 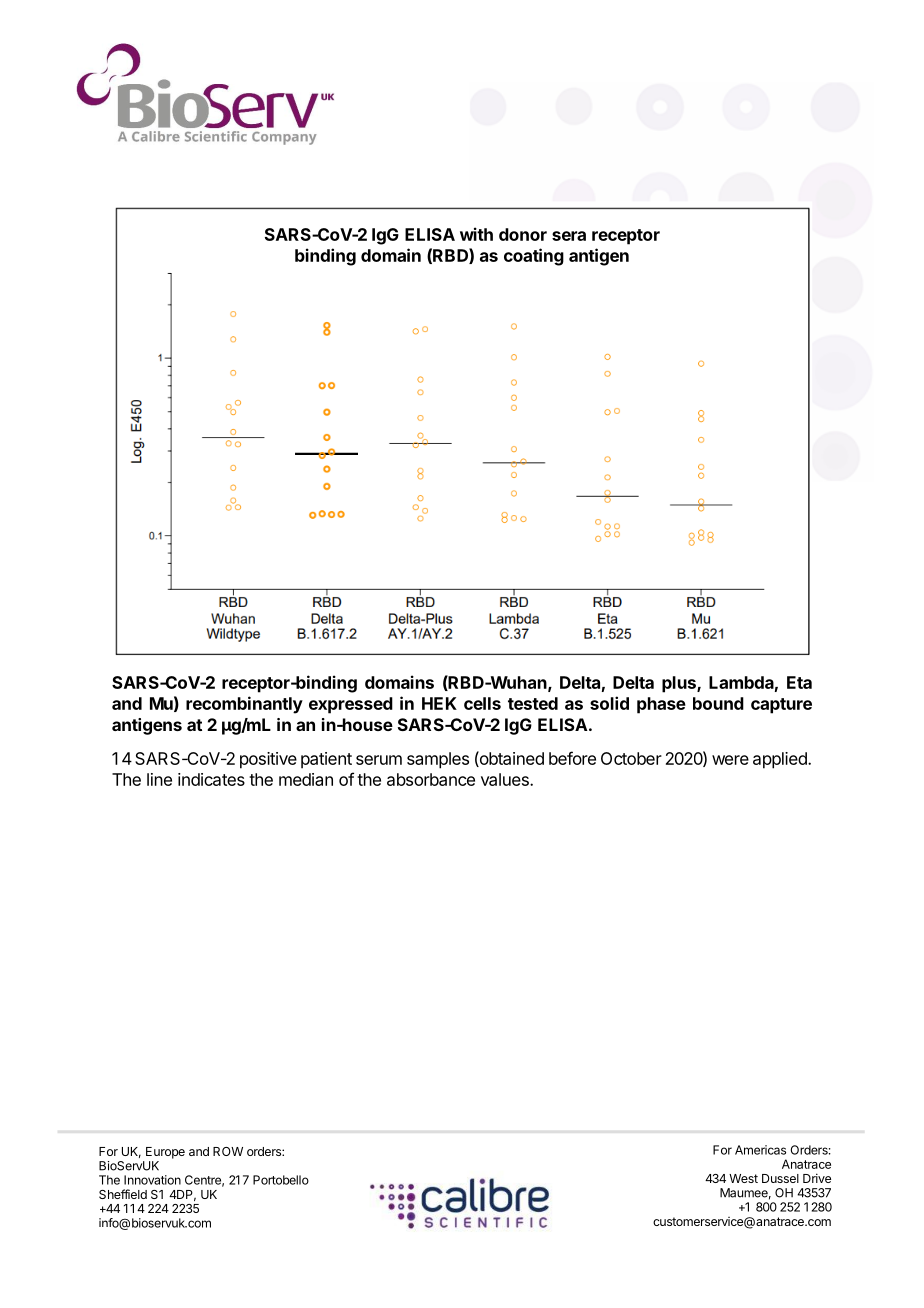 What do you see at coordinates (476, 234) in the screenshot?
I see `with` at bounding box center [476, 234].
